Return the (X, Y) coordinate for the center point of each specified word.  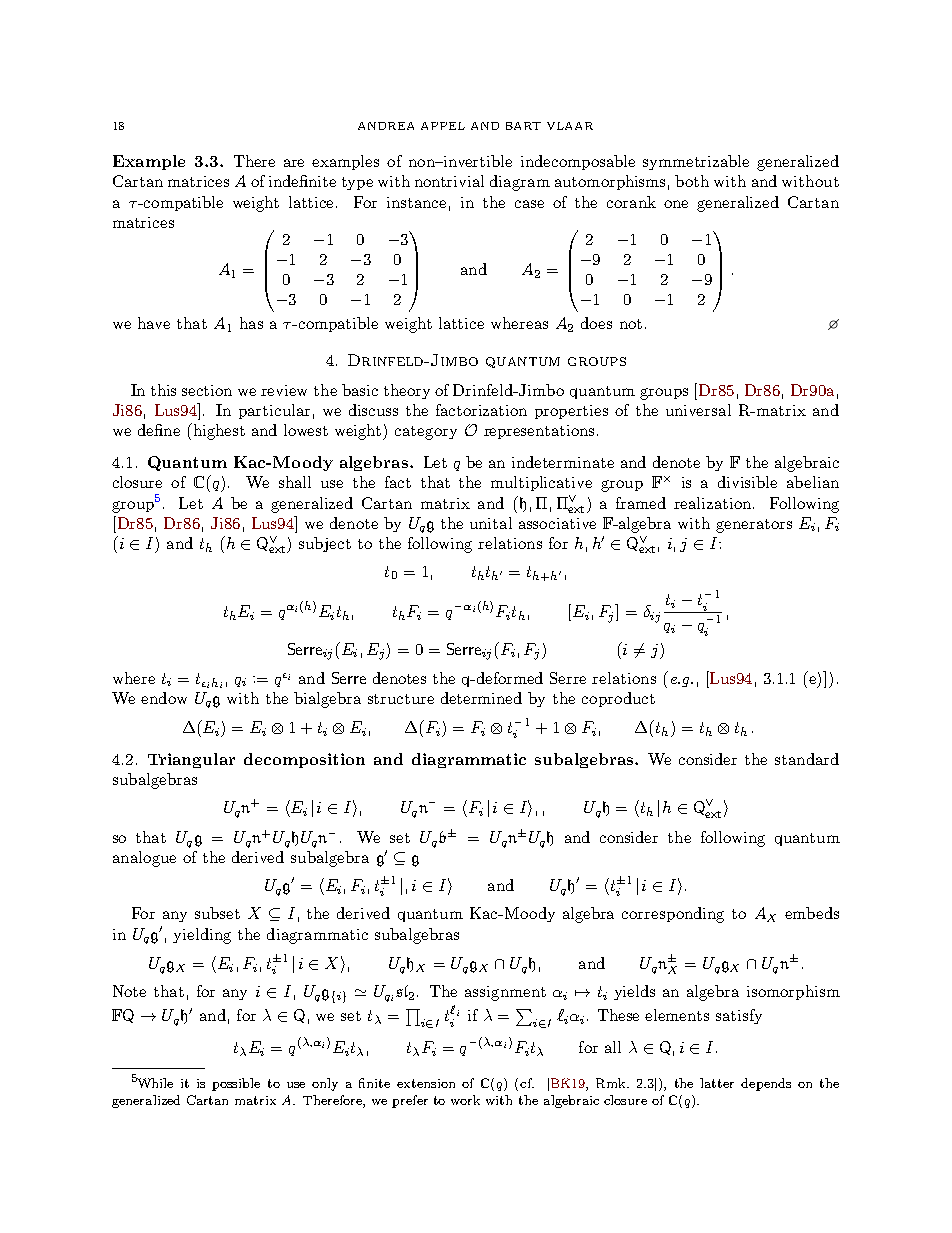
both (692, 181)
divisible (747, 482)
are (294, 163)
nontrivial (449, 181)
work (465, 1100)
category (426, 433)
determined (481, 698)
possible (236, 1084)
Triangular (191, 760)
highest (218, 431)
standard (807, 759)
